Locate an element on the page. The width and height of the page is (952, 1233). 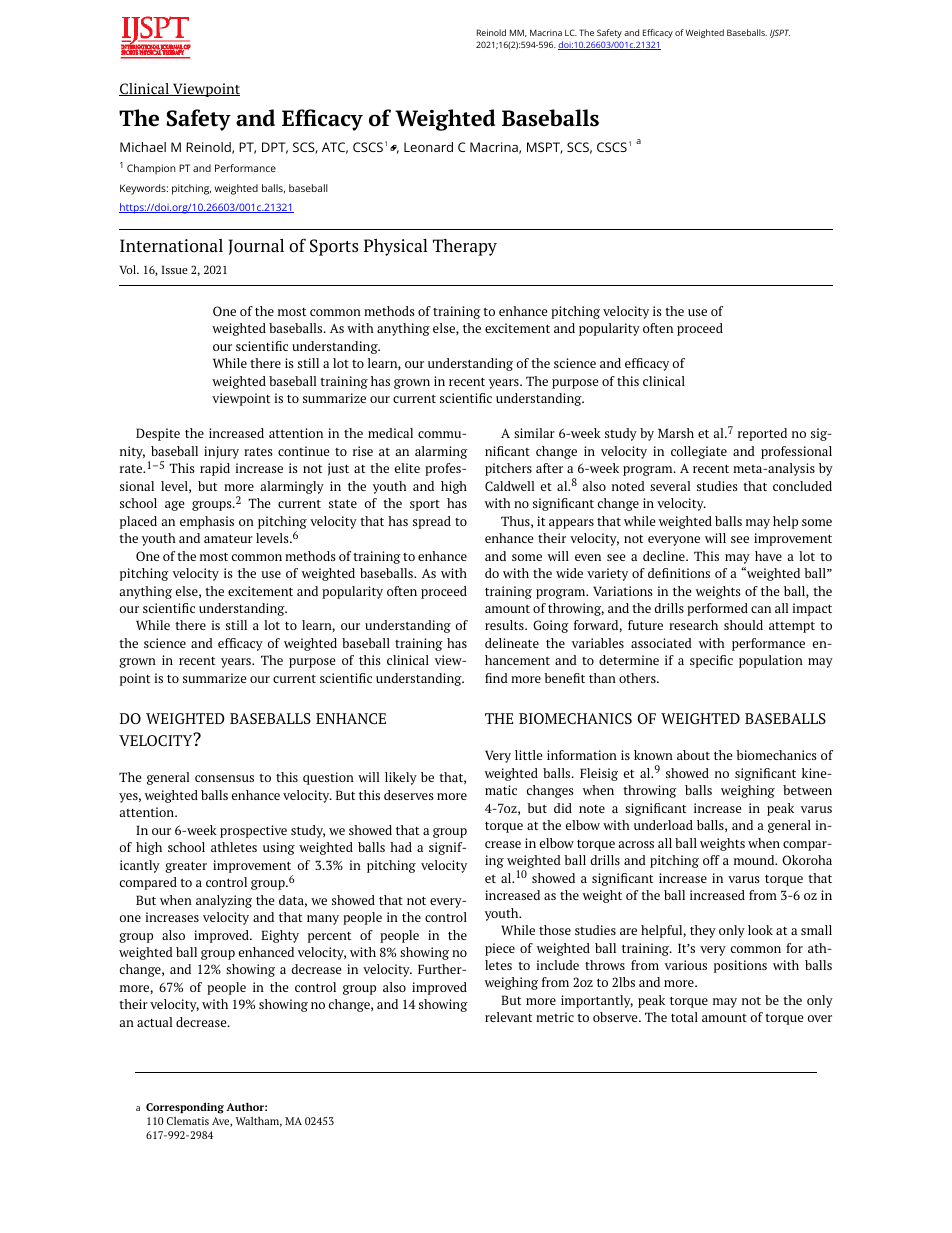
results is located at coordinates (505, 625).
